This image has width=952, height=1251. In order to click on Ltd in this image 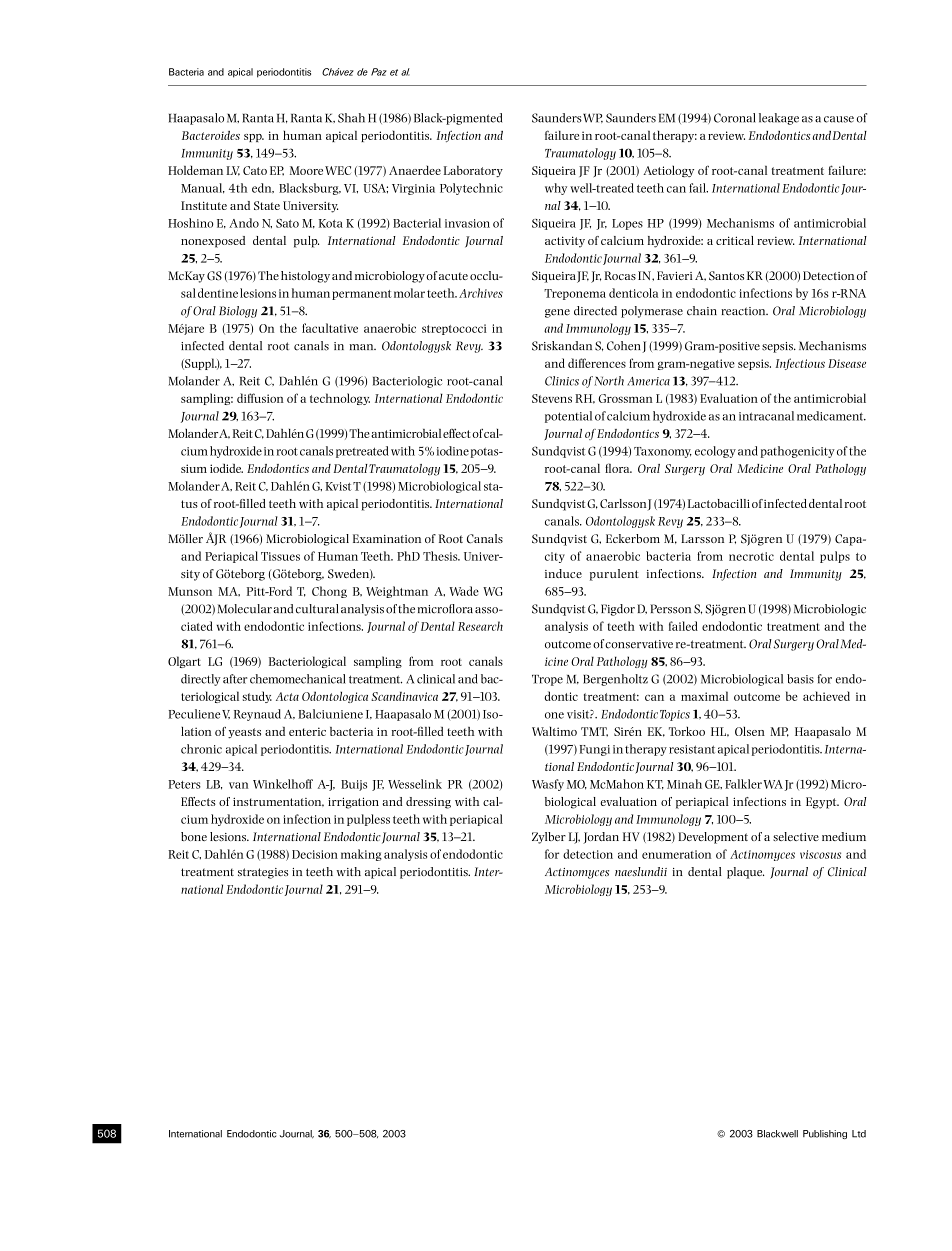, I will do `click(859, 1134)`.
